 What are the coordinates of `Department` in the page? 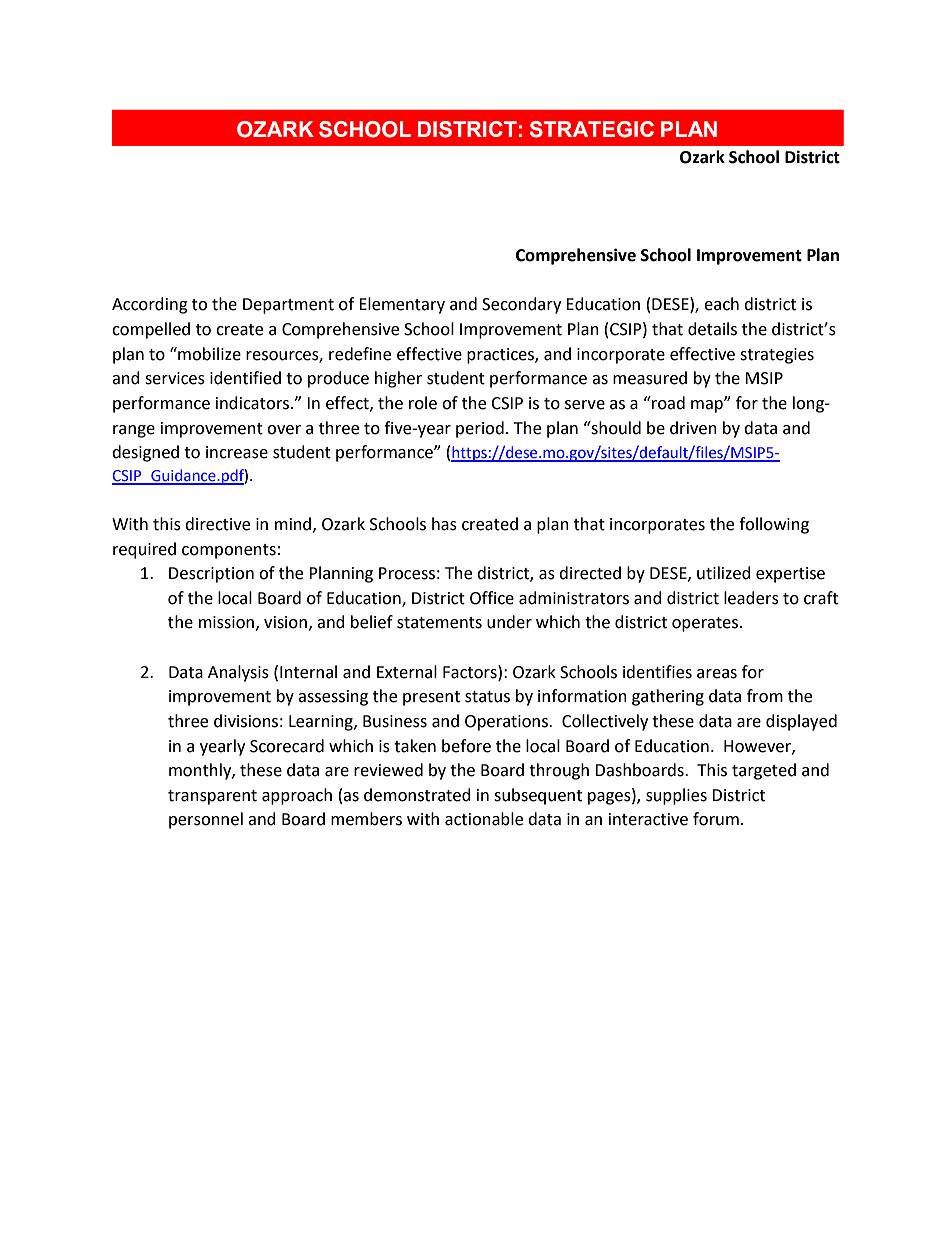 It's located at (288, 306).
